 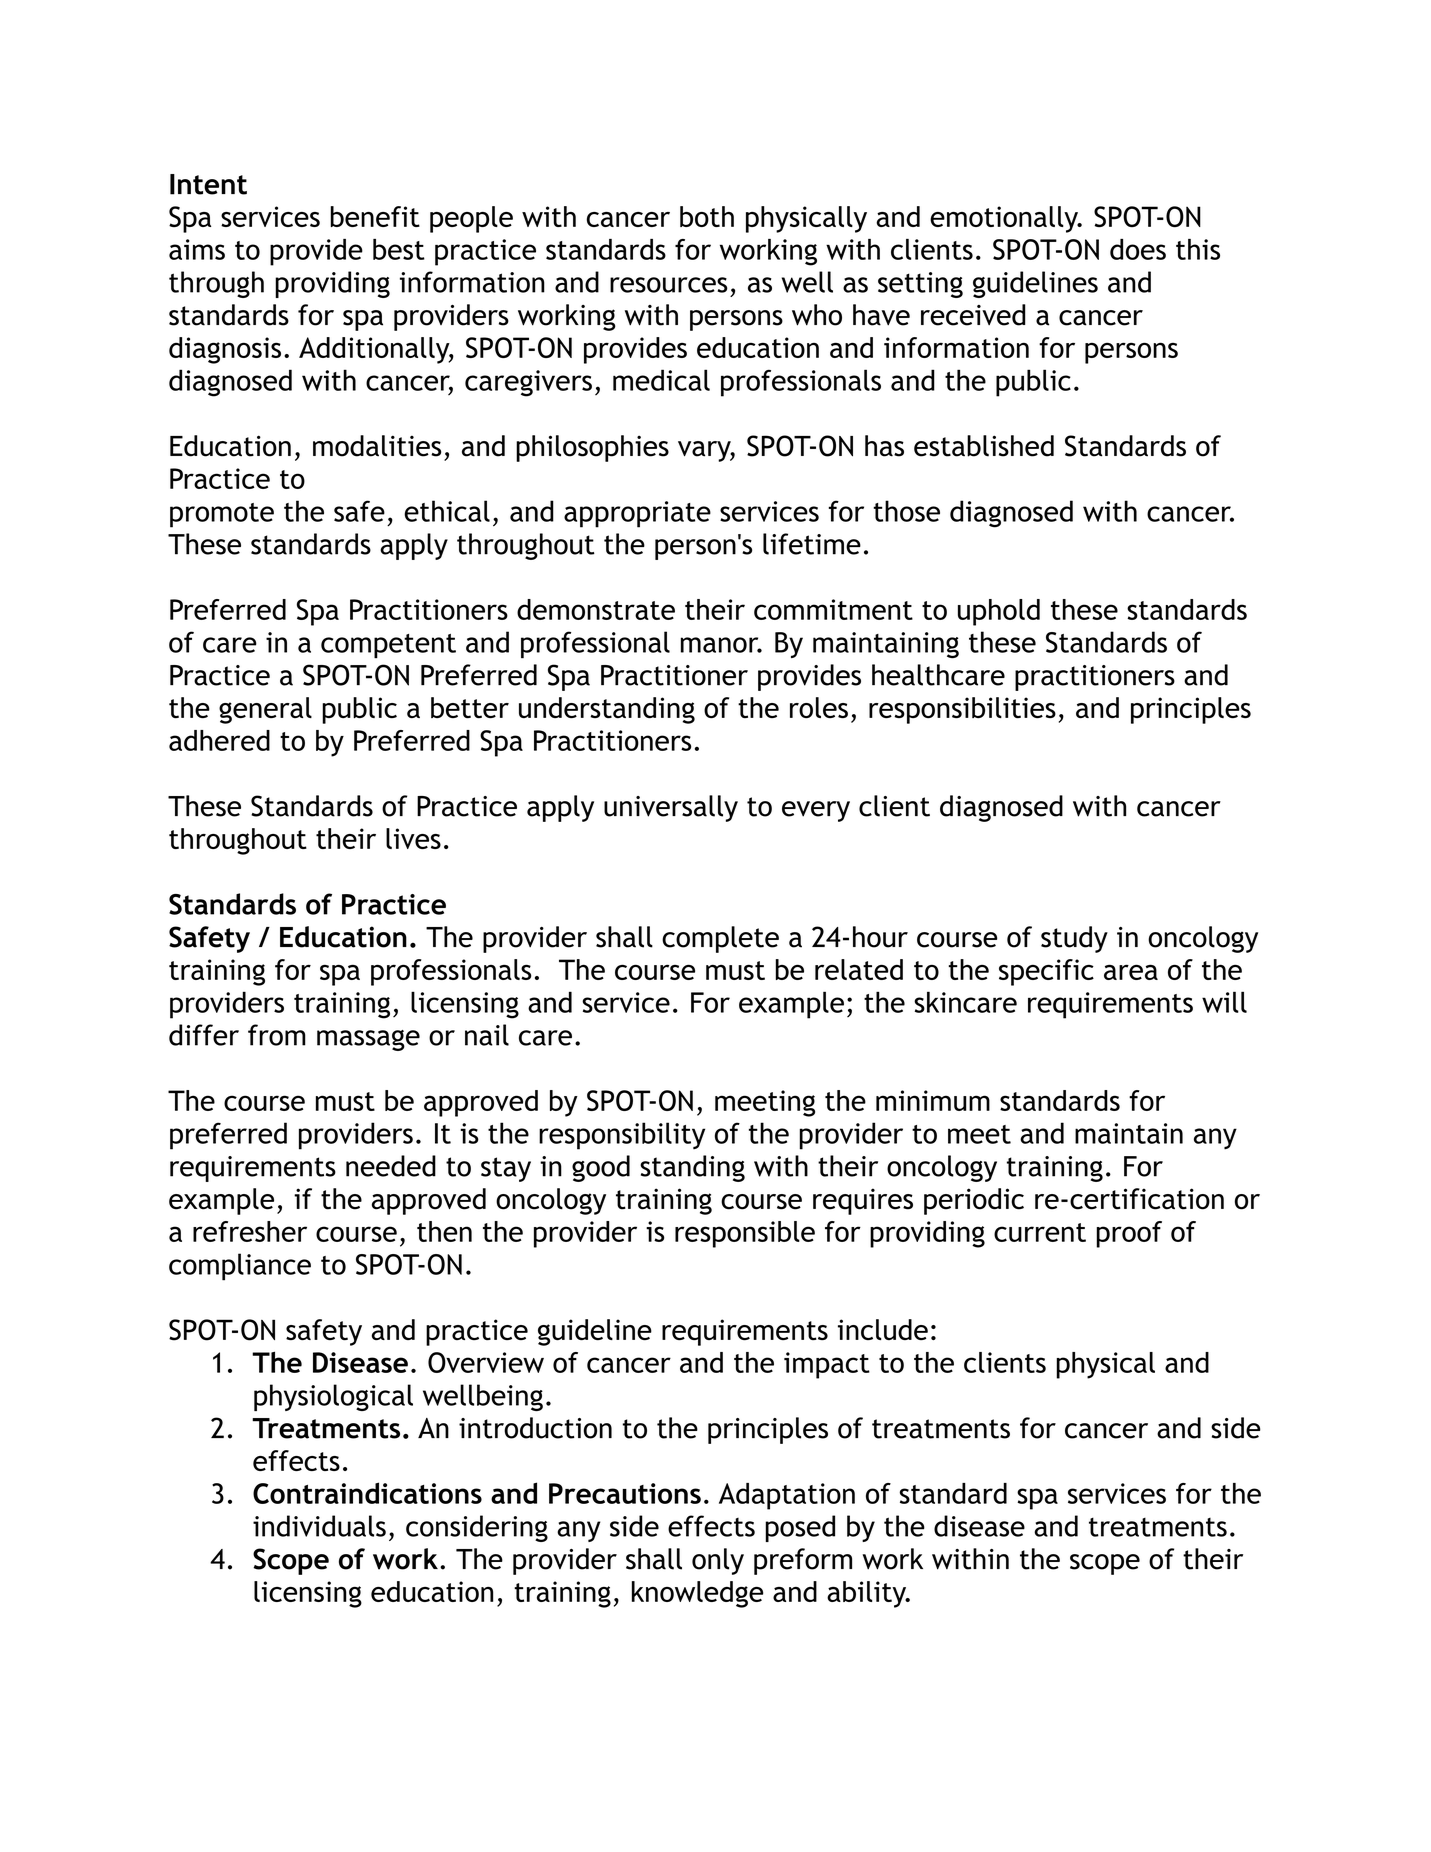 What do you see at coordinates (622, 1136) in the screenshot?
I see `responsibility` at bounding box center [622, 1136].
